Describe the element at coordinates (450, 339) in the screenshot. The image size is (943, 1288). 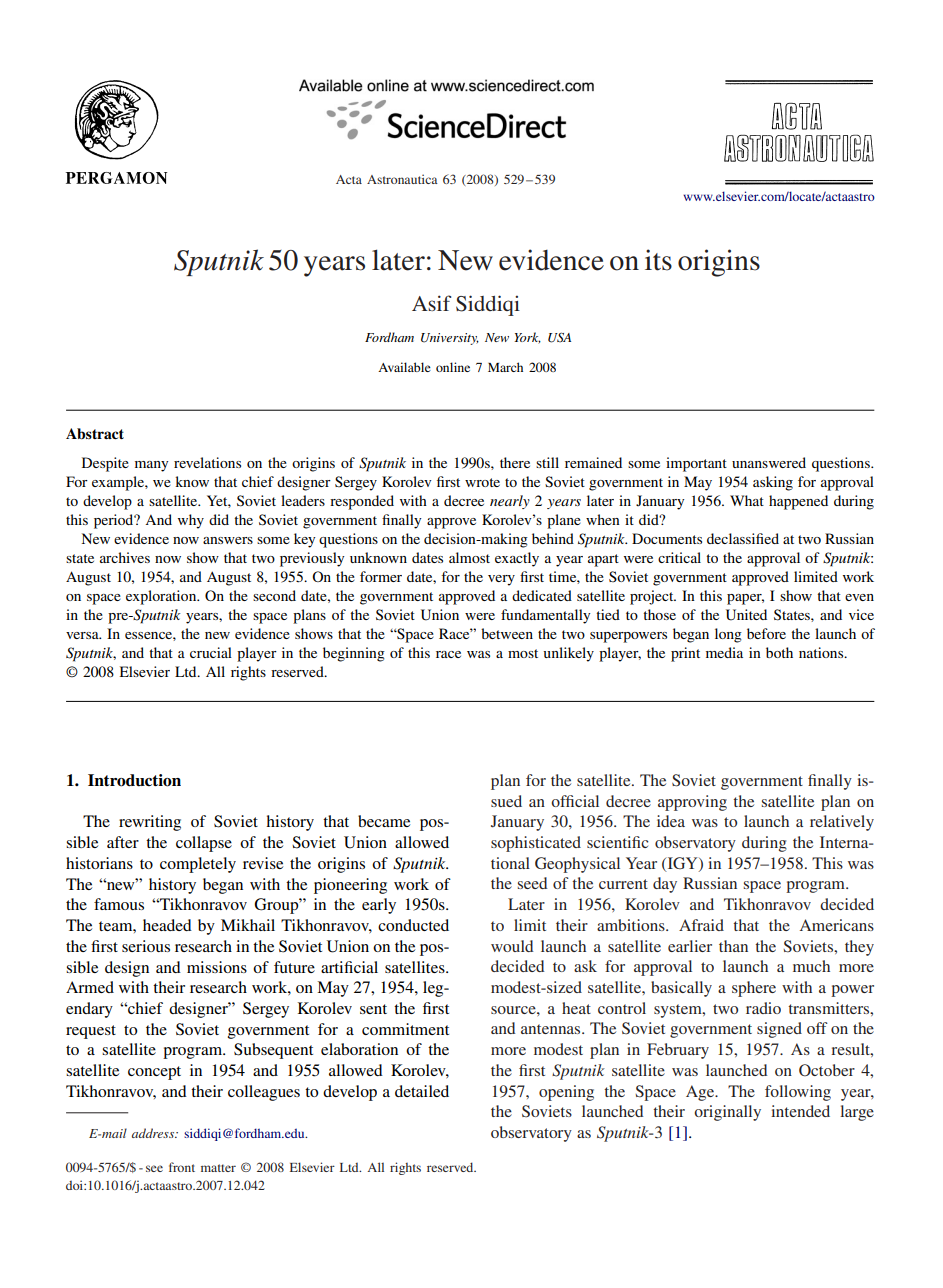
I see `University` at that location.
